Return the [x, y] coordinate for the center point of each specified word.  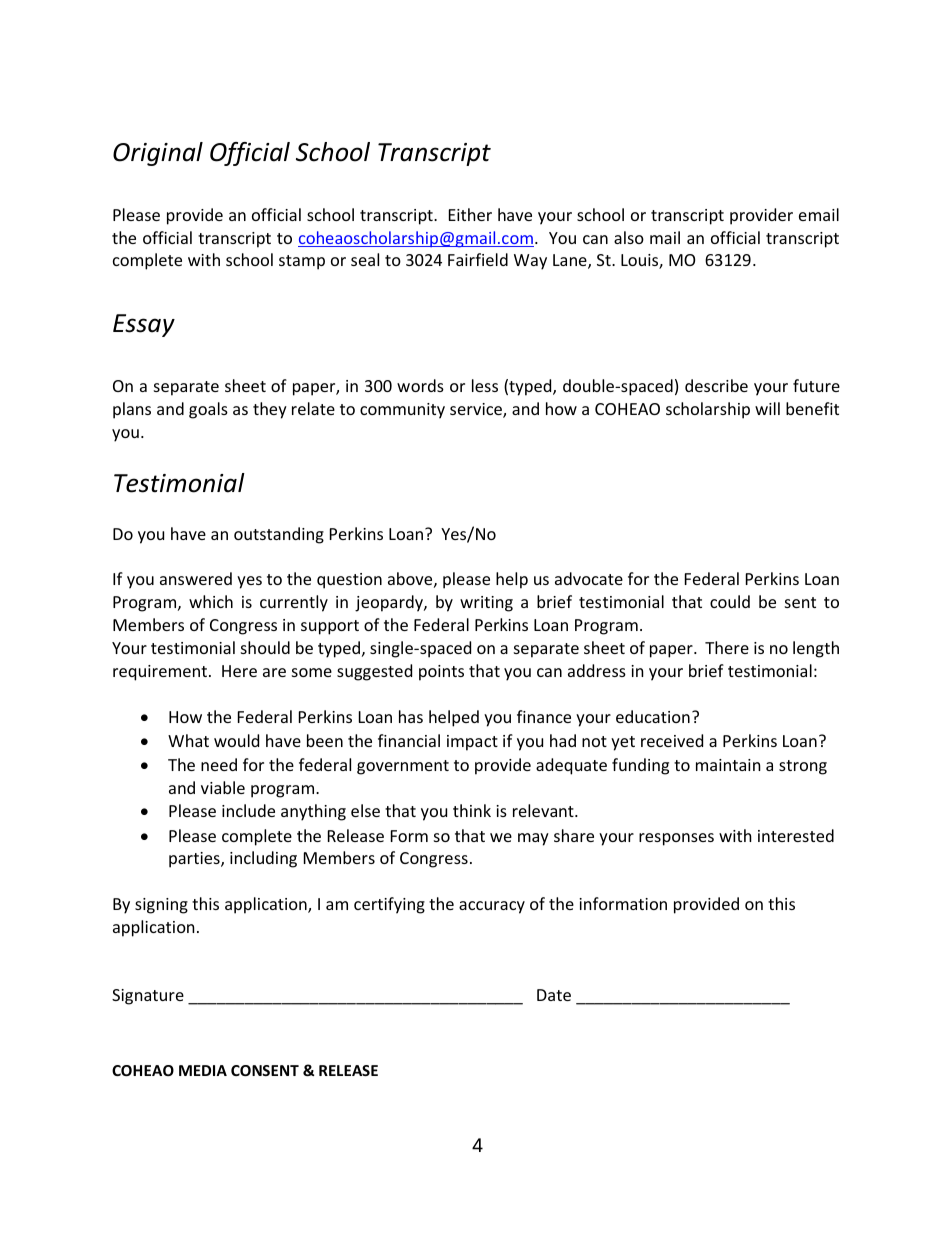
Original [158, 154]
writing [486, 604]
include [248, 810]
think [472, 810]
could [730, 601]
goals [208, 410]
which [211, 601]
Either [470, 214]
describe [716, 385]
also [629, 237]
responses [676, 839]
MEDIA [203, 1070]
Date [554, 995]
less [485, 385]
